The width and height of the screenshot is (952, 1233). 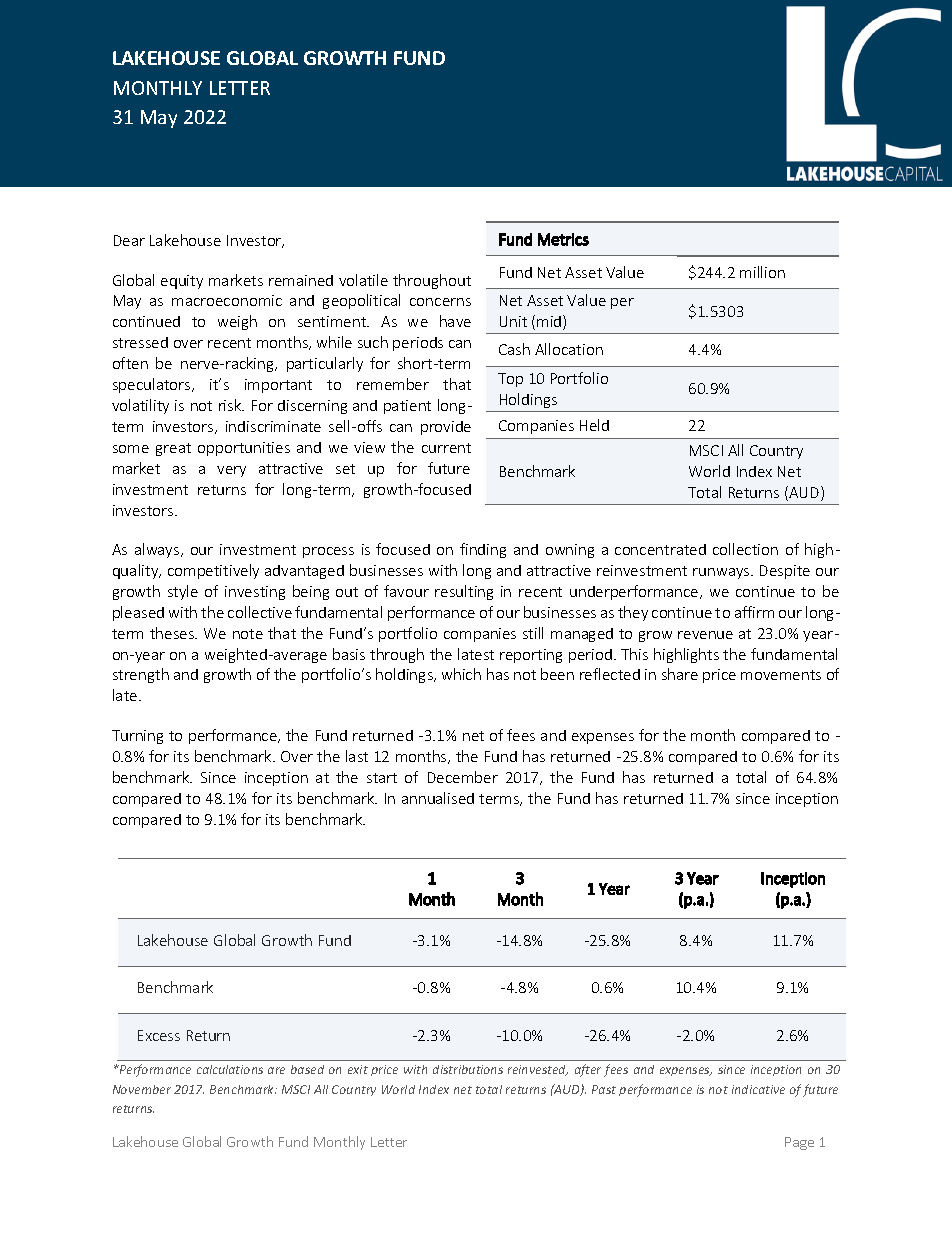 What do you see at coordinates (762, 272) in the screenshot?
I see `million` at bounding box center [762, 272].
